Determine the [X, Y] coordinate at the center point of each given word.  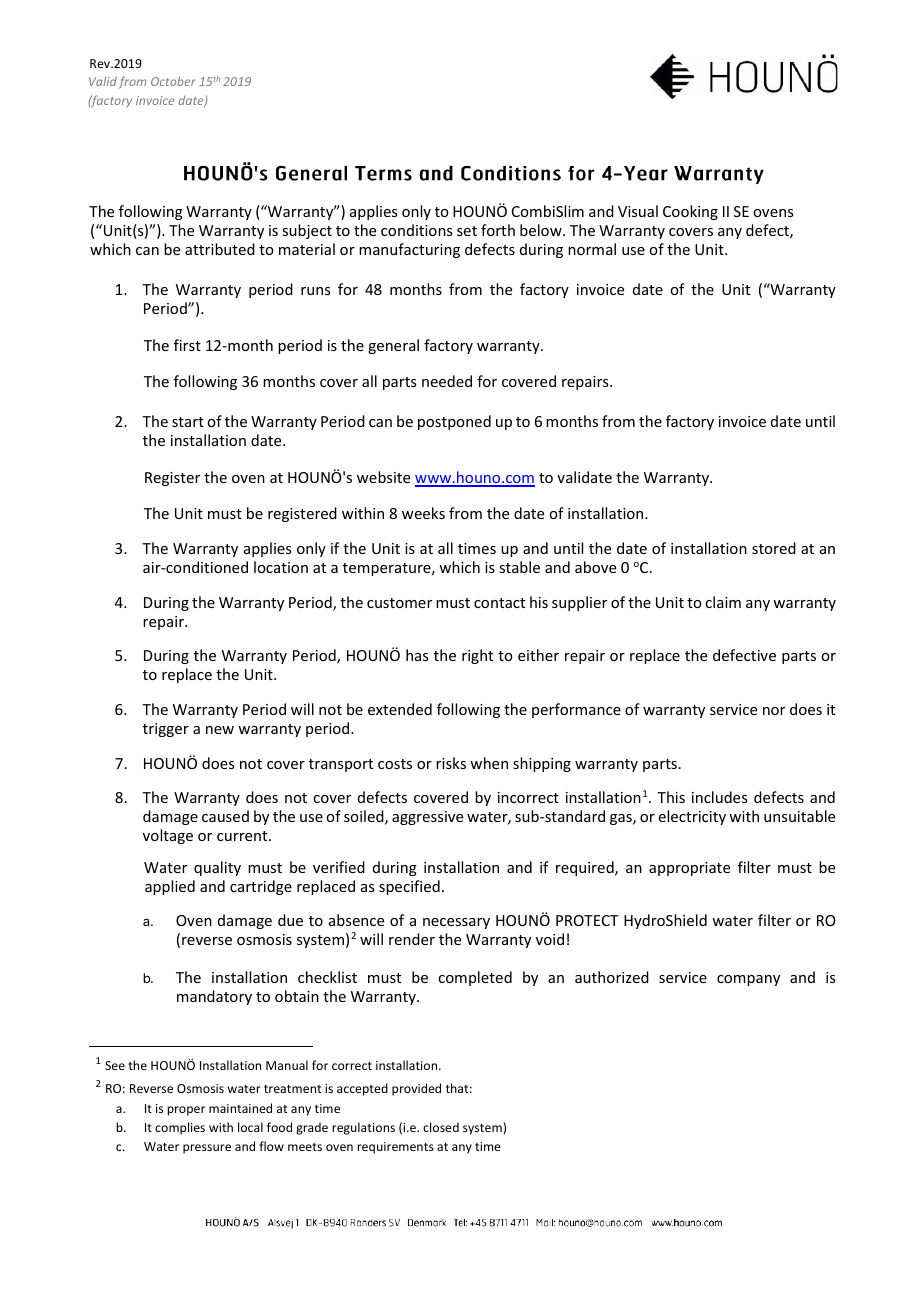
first [187, 345]
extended [400, 709]
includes [719, 797]
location [281, 567]
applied [170, 887]
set [467, 231]
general [393, 346]
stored [774, 548]
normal [592, 249]
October [173, 81]
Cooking [690, 212]
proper [186, 1111]
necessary [456, 923]
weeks [423, 513]
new [220, 730]
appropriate [689, 869]
